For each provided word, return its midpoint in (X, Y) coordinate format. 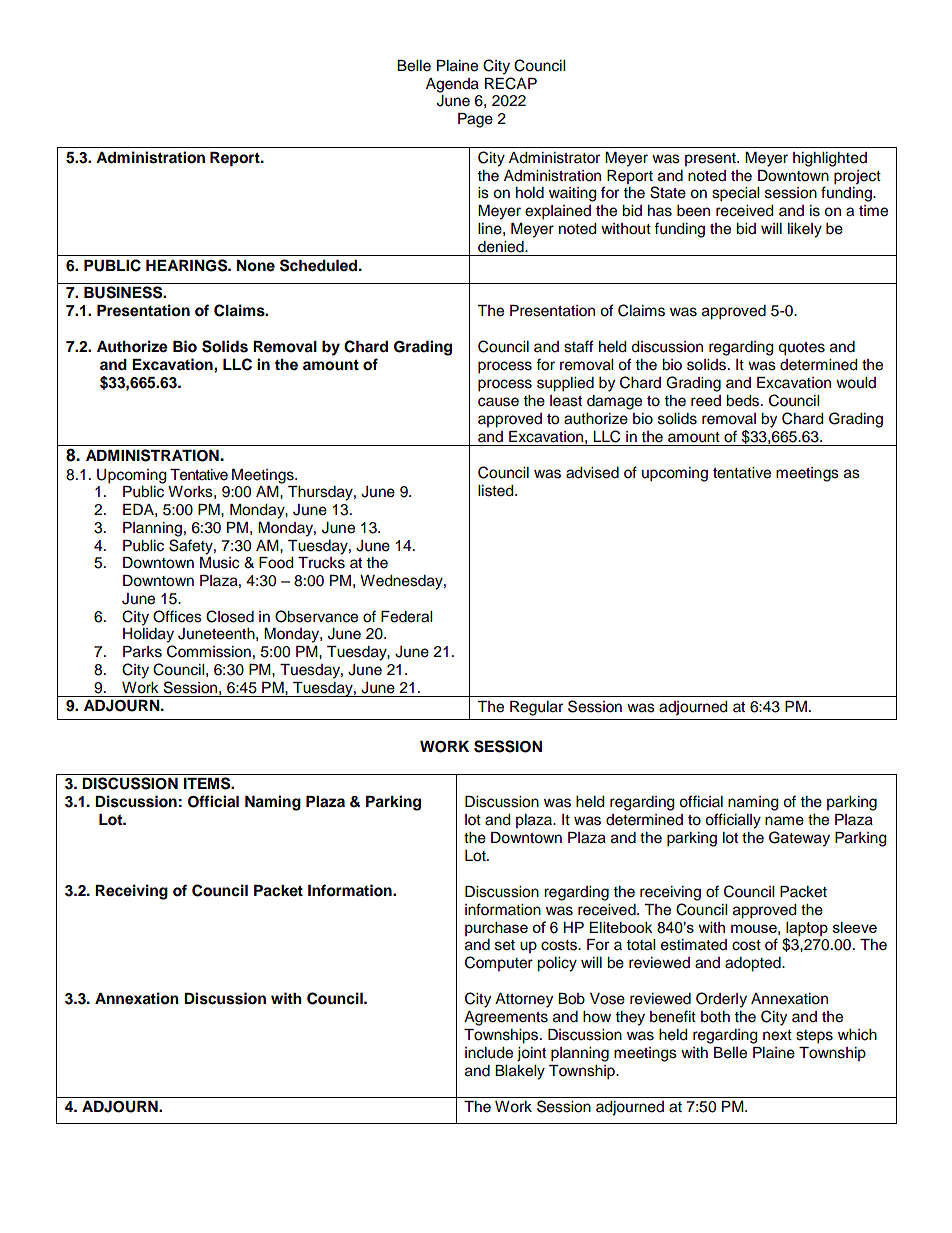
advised (592, 473)
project (857, 177)
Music (219, 563)
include (489, 1053)
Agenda (452, 85)
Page (475, 120)
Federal (406, 617)
